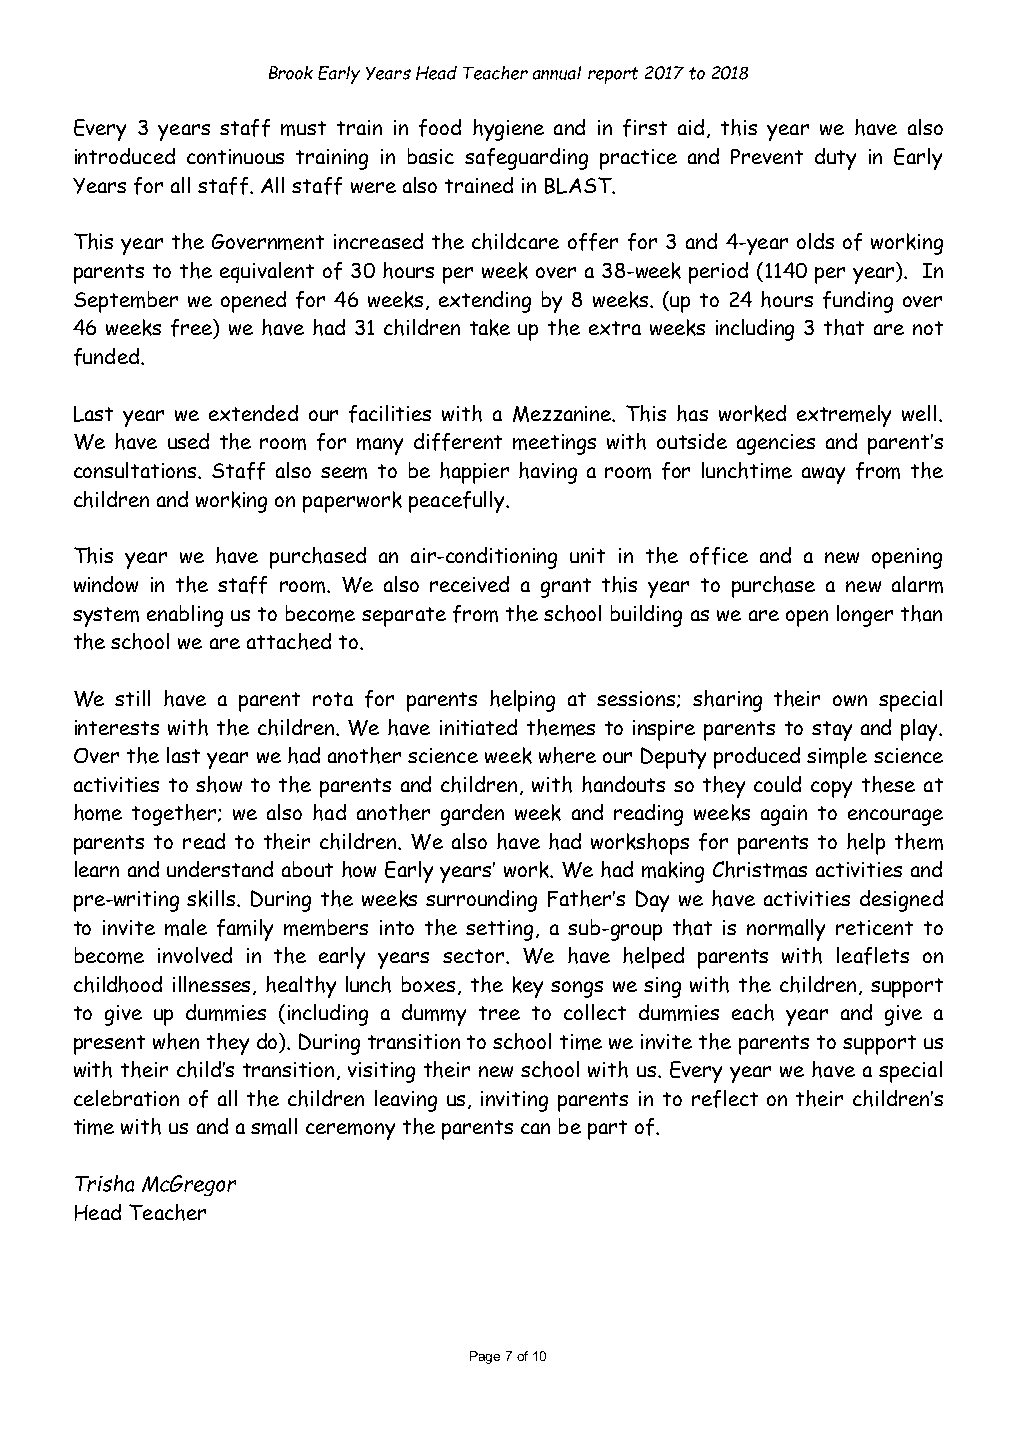  Describe the element at coordinates (490, 327) in the screenshot. I see `take` at that location.
